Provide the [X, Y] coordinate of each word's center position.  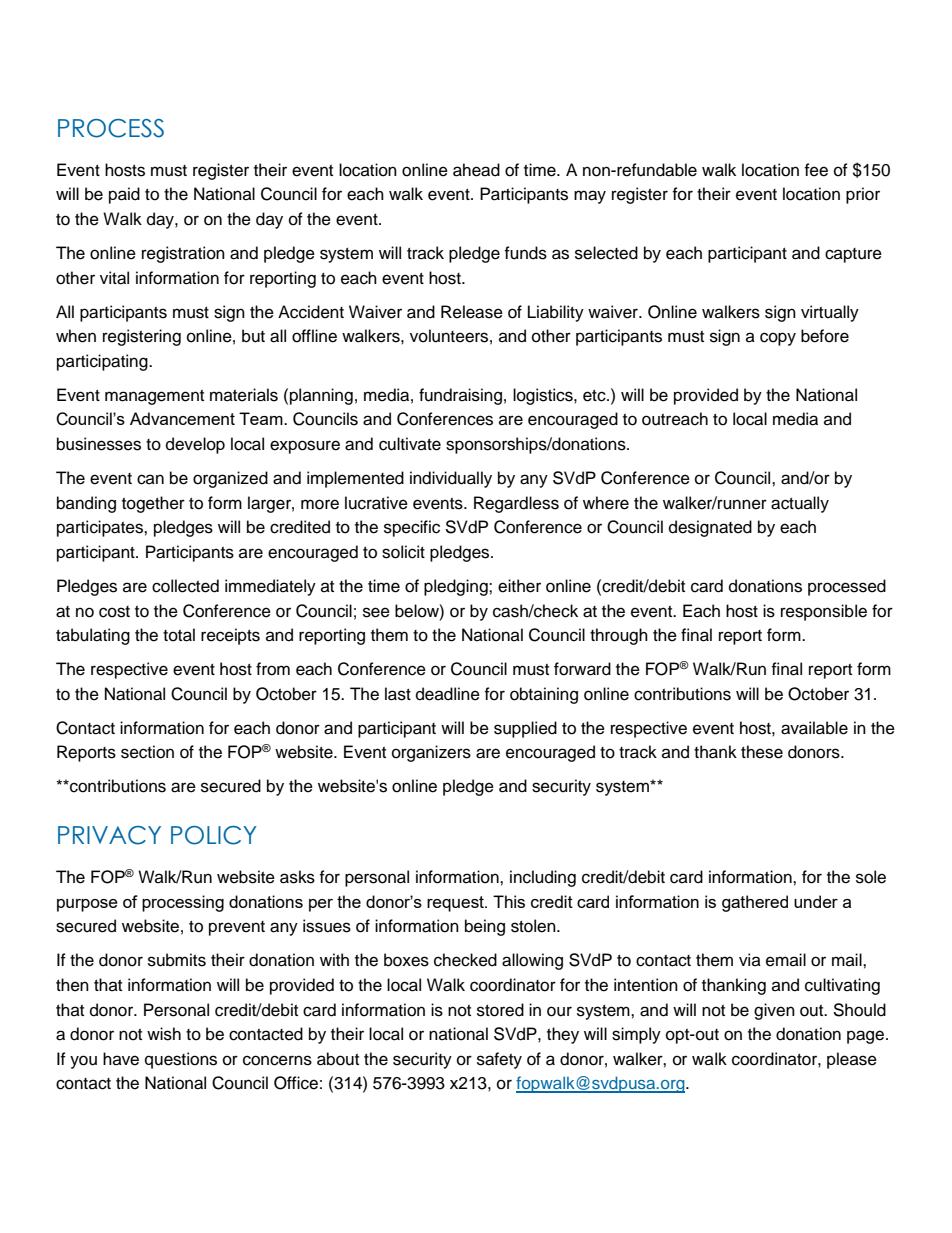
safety [499, 1060]
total [179, 635]
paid [124, 195]
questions [181, 1060]
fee [816, 170]
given [774, 1011]
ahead [476, 170]
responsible [824, 612]
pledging [457, 587]
